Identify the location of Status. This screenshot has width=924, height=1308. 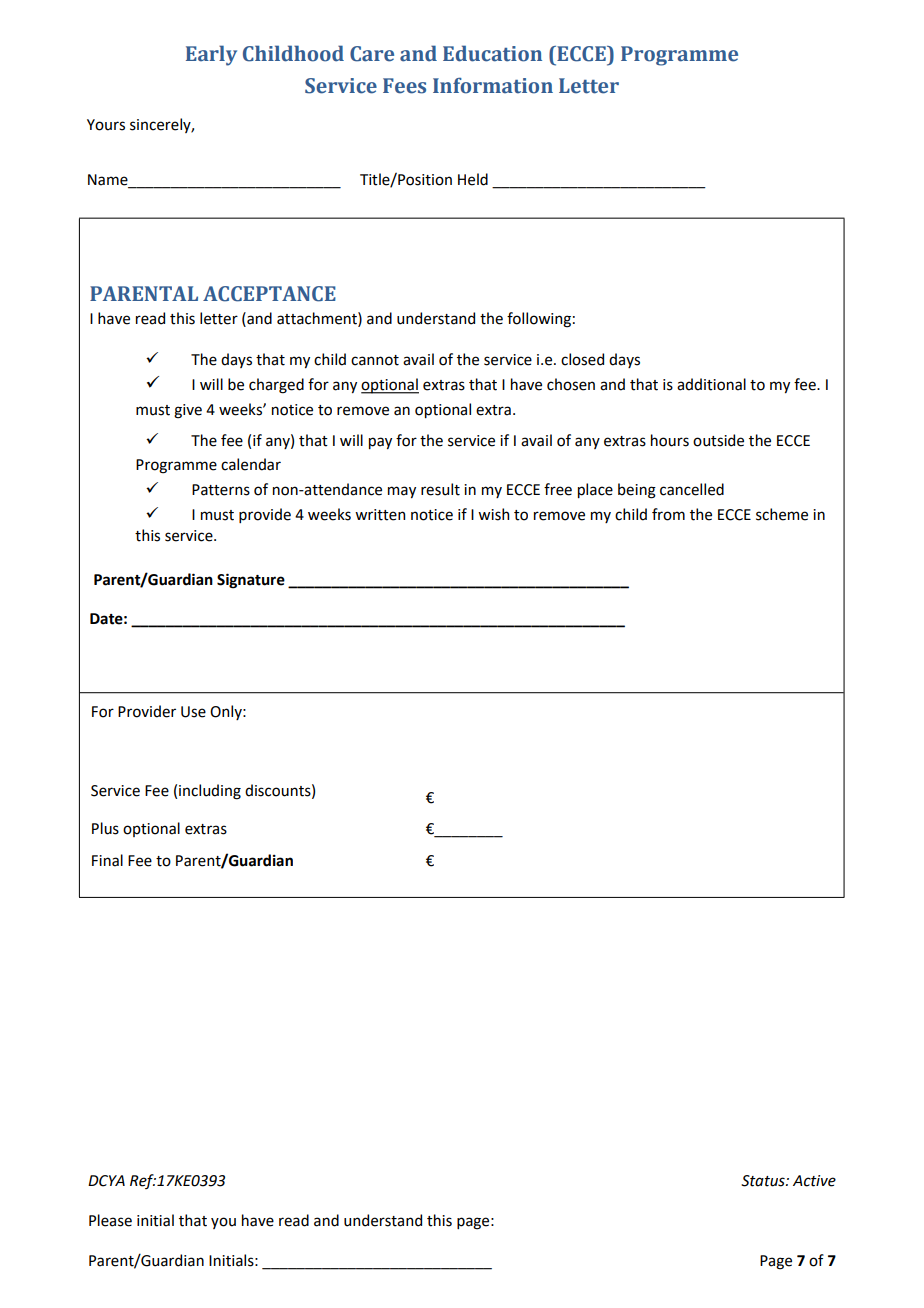
(764, 1181).
